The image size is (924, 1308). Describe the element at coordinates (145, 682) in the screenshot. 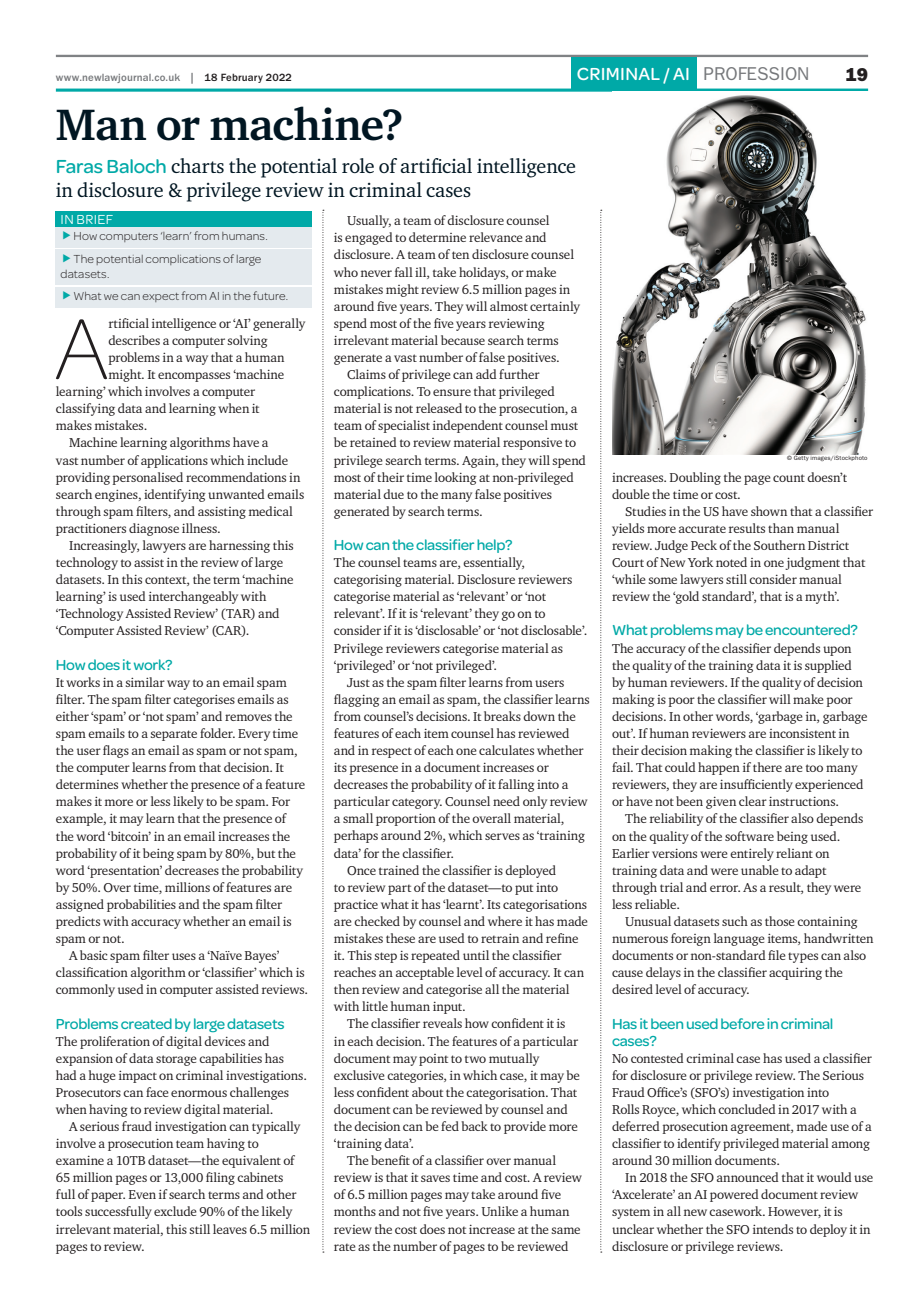

I see `similar` at that location.
